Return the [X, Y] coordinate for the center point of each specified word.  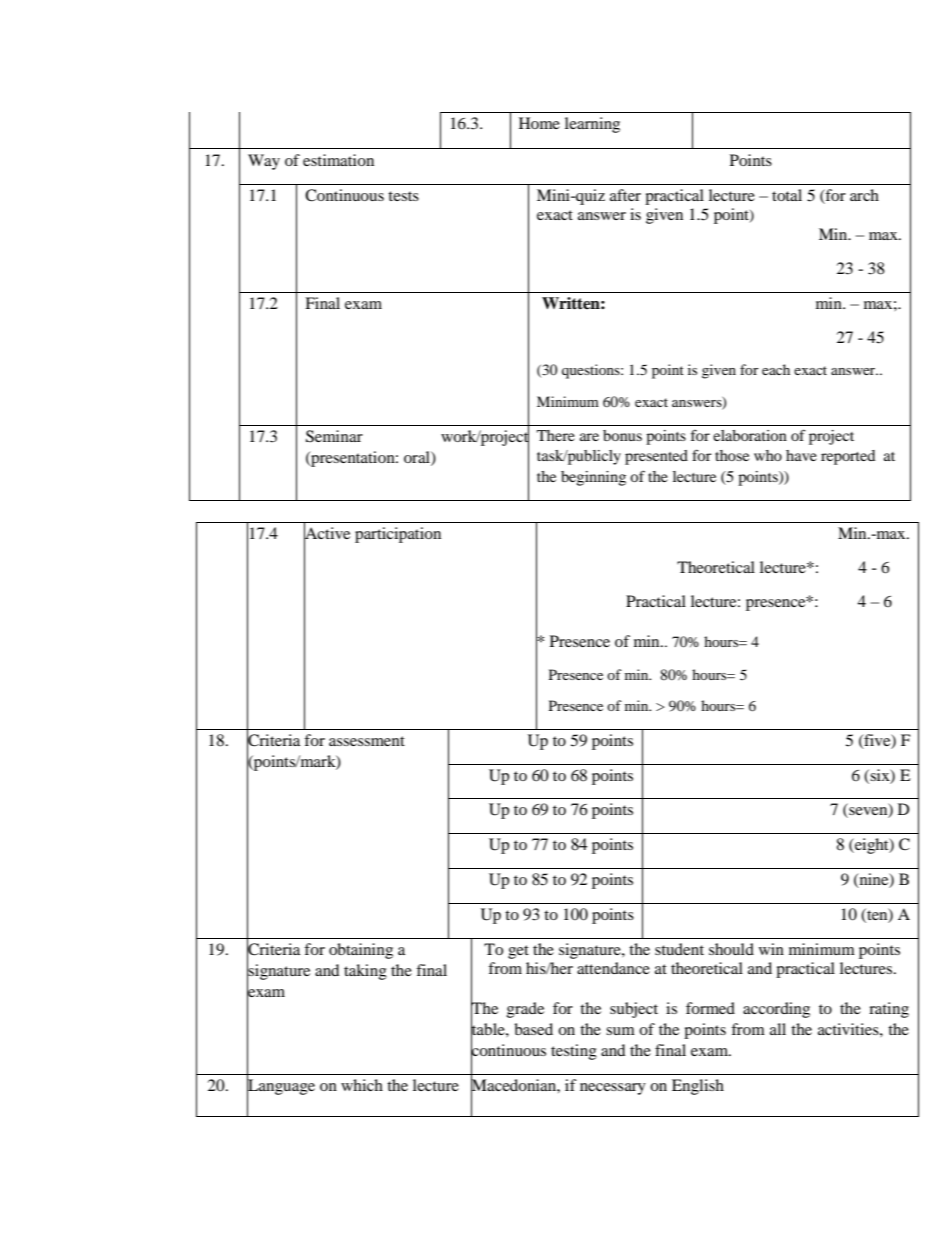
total [787, 195]
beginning [593, 478]
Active [327, 533]
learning [592, 125]
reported [848, 457]
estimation [338, 160]
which [362, 1085]
